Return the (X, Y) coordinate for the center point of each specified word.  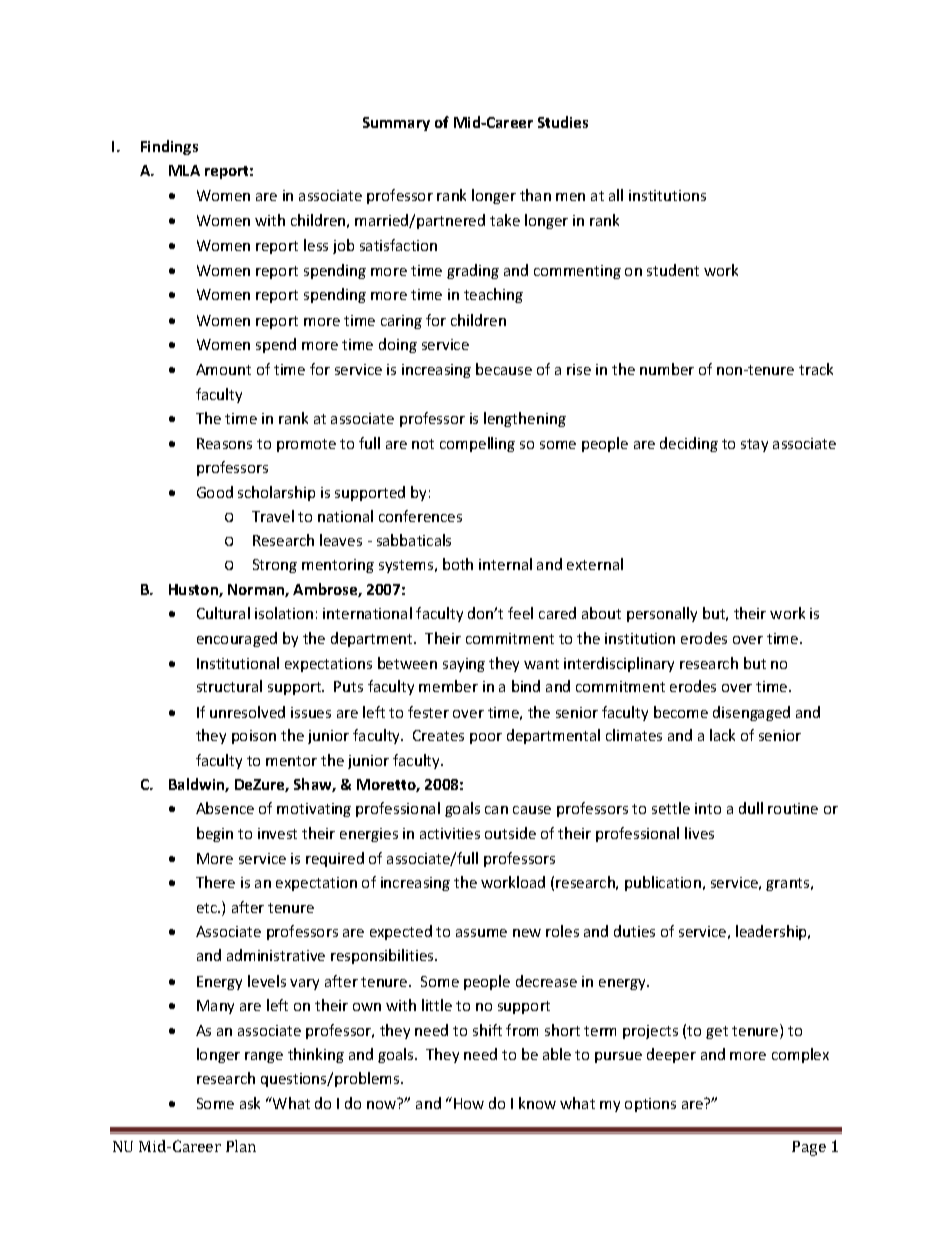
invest (277, 833)
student (673, 270)
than (535, 195)
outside (510, 833)
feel (520, 613)
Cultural (223, 613)
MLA (184, 170)
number (667, 369)
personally (662, 614)
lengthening (525, 419)
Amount (223, 369)
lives (699, 833)
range (264, 1057)
